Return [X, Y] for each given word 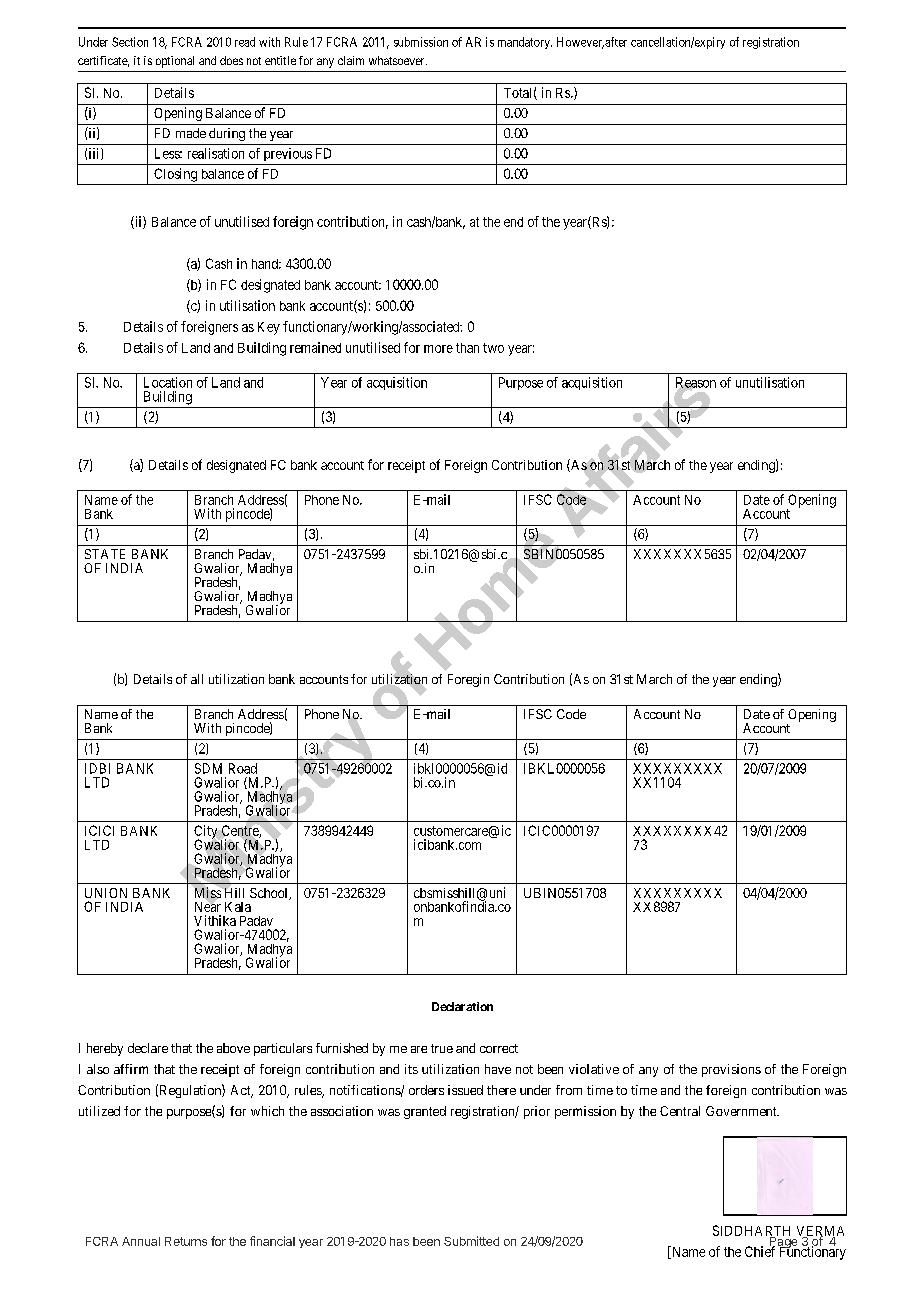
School [270, 894]
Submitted [471, 1241]
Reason [696, 383]
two [493, 348]
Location [168, 382]
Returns [186, 1241]
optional [175, 62]
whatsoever [398, 60]
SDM [208, 768]
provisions [731, 1070]
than [467, 348]
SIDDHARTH [751, 1231]
